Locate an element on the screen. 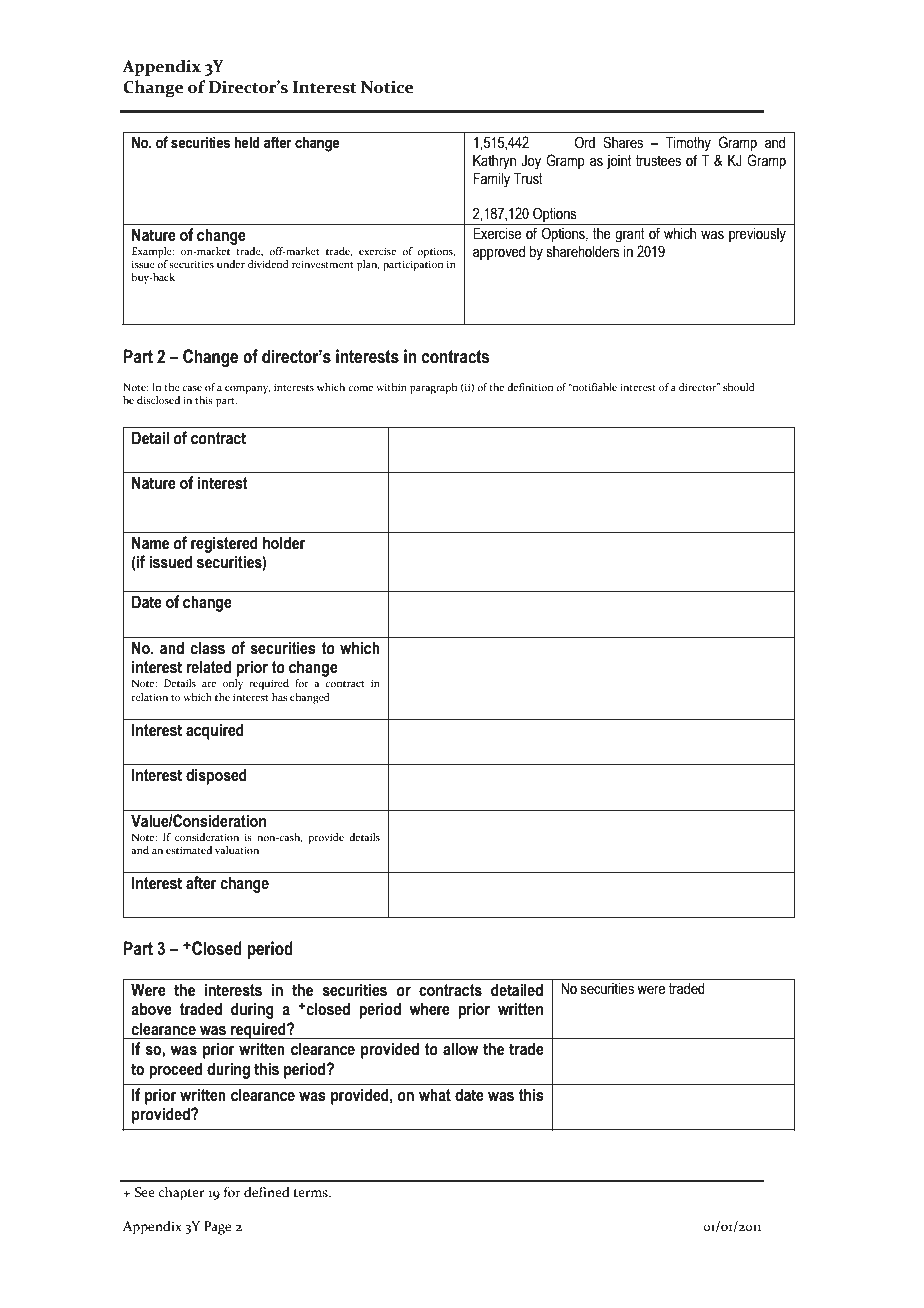 The image size is (924, 1308). Page is located at coordinates (217, 1228).
